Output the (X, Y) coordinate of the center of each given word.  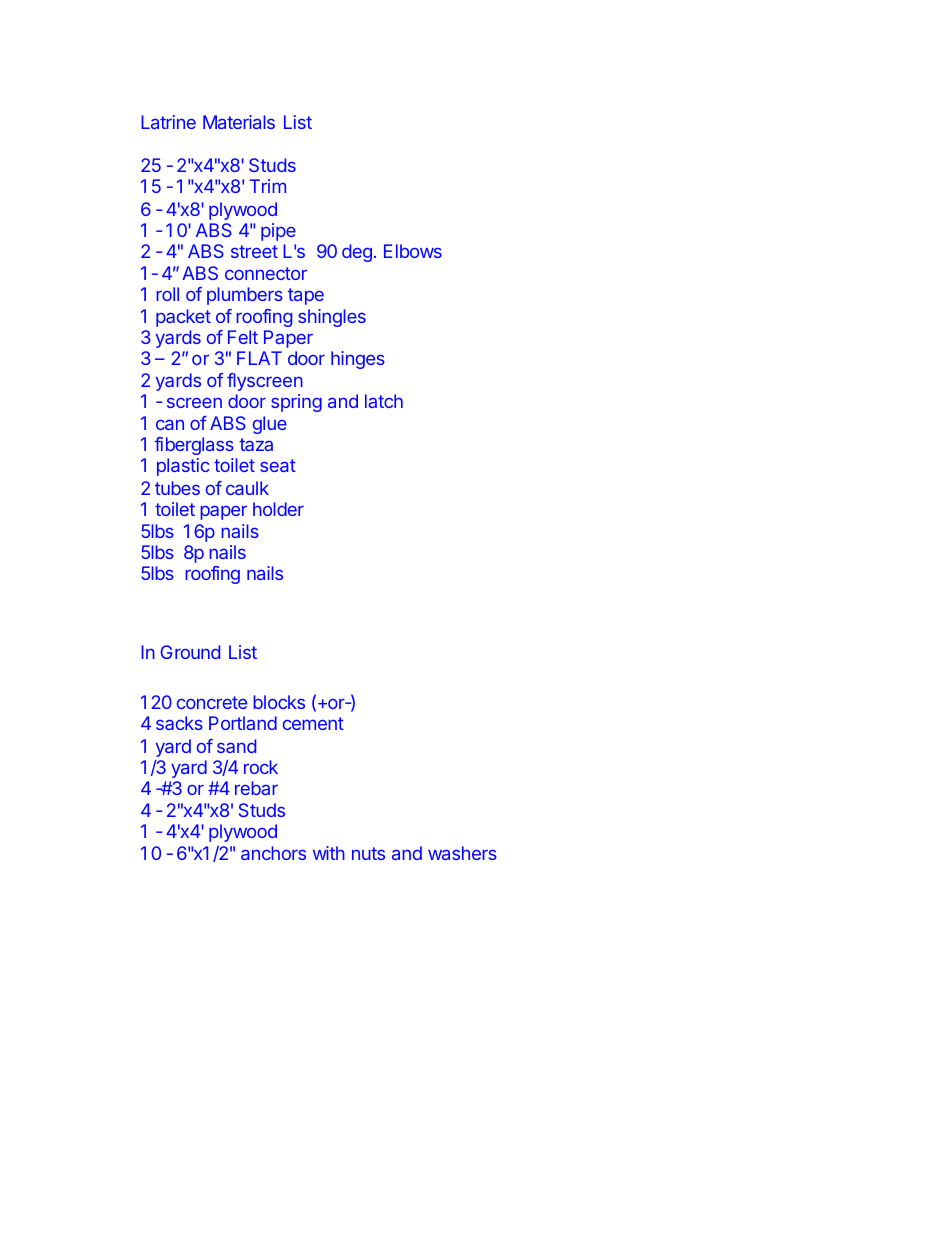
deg (357, 253)
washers (462, 853)
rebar (256, 788)
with (329, 853)
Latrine (168, 122)
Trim (267, 186)
